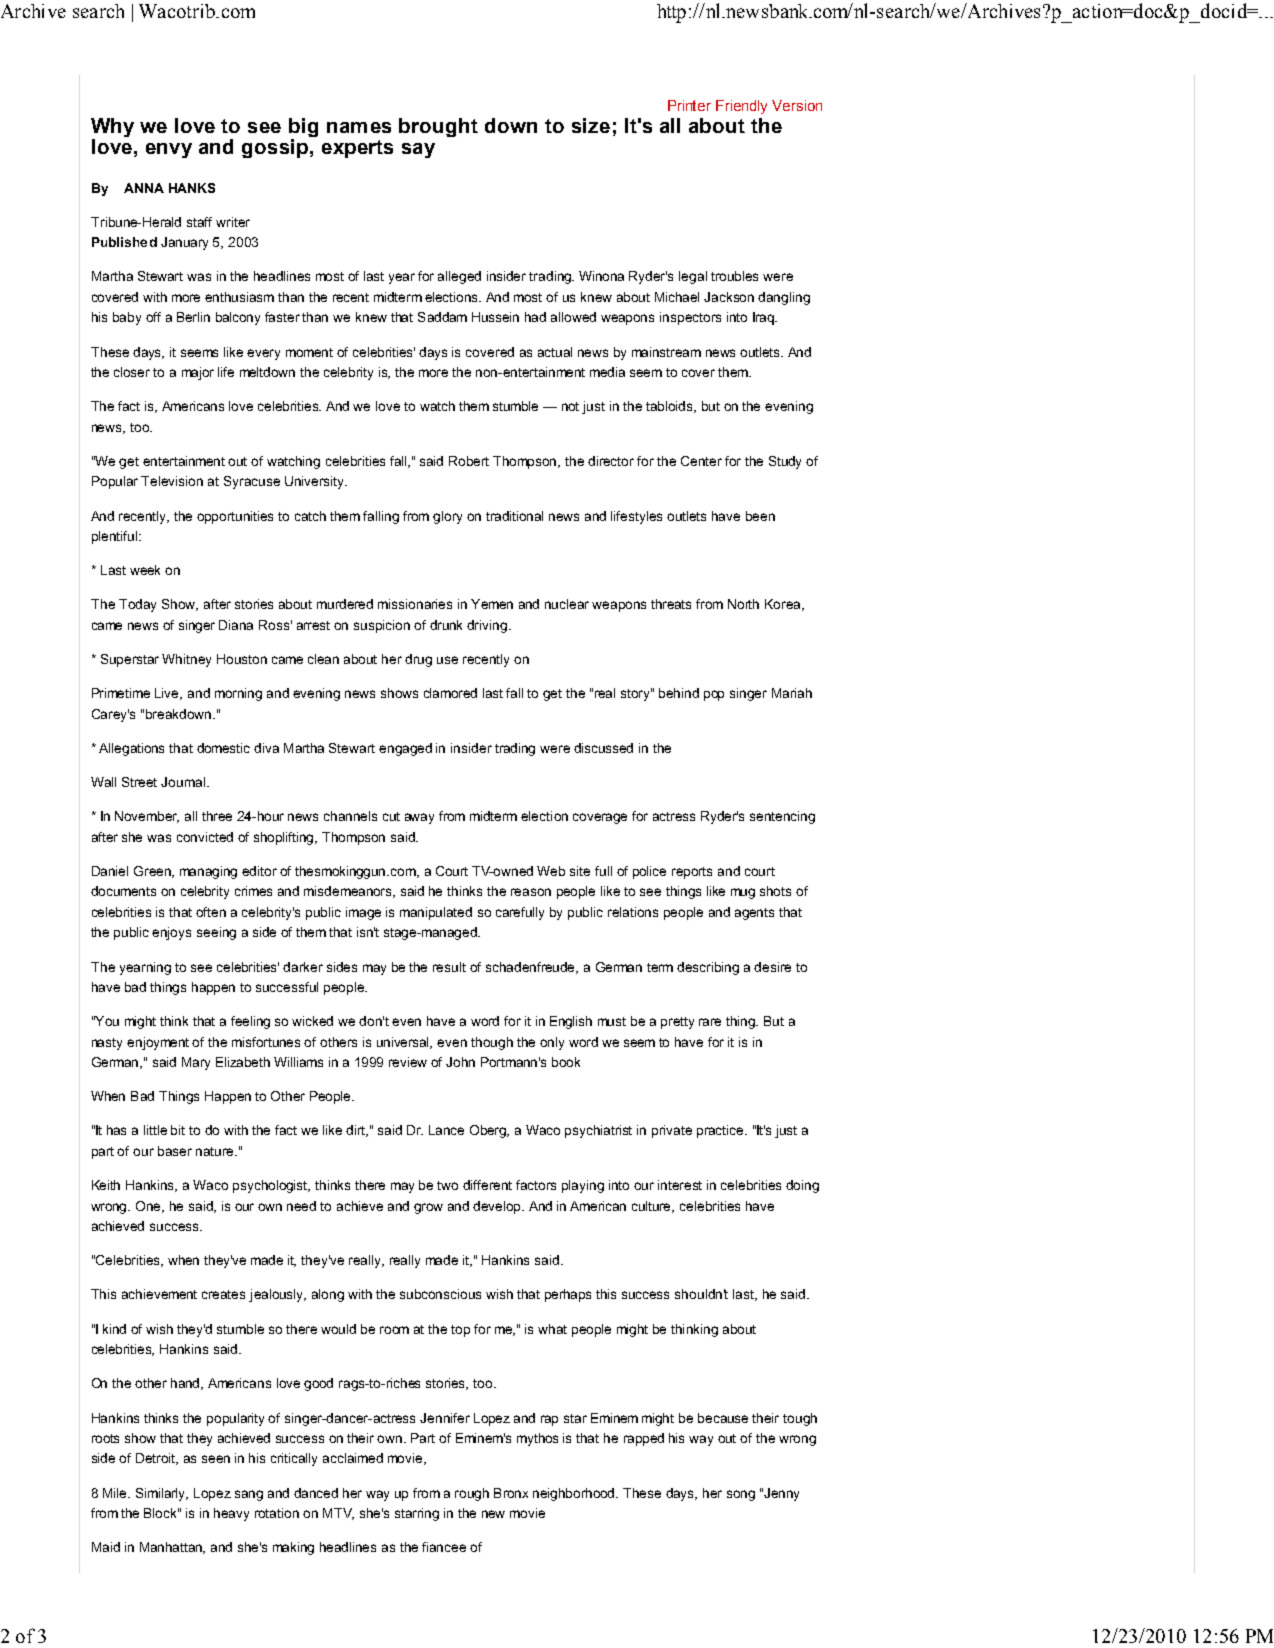 The width and height of the screenshot is (1274, 1648). What do you see at coordinates (428, 1208) in the screenshot?
I see `grow` at bounding box center [428, 1208].
